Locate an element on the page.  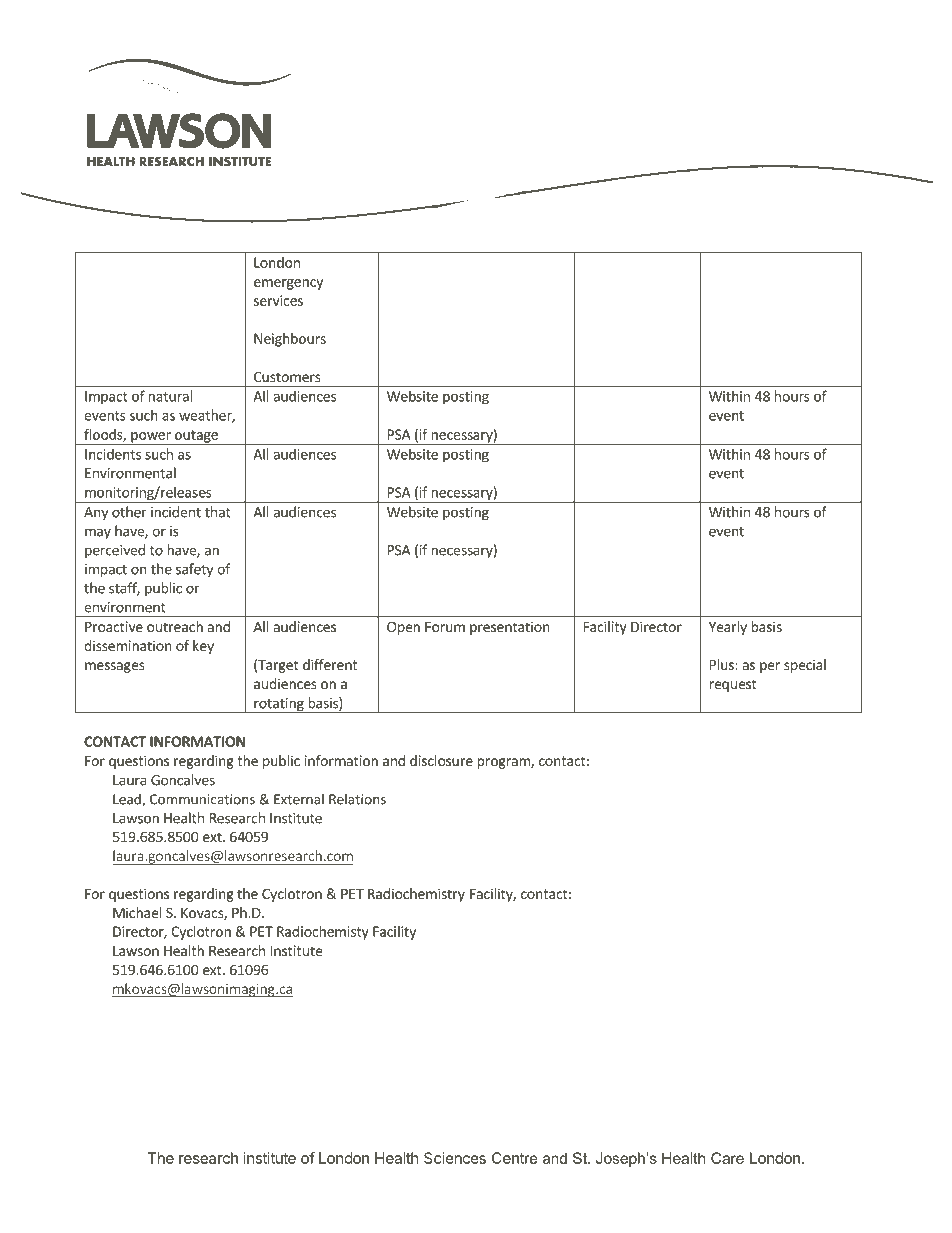
emergency is located at coordinates (288, 284).
